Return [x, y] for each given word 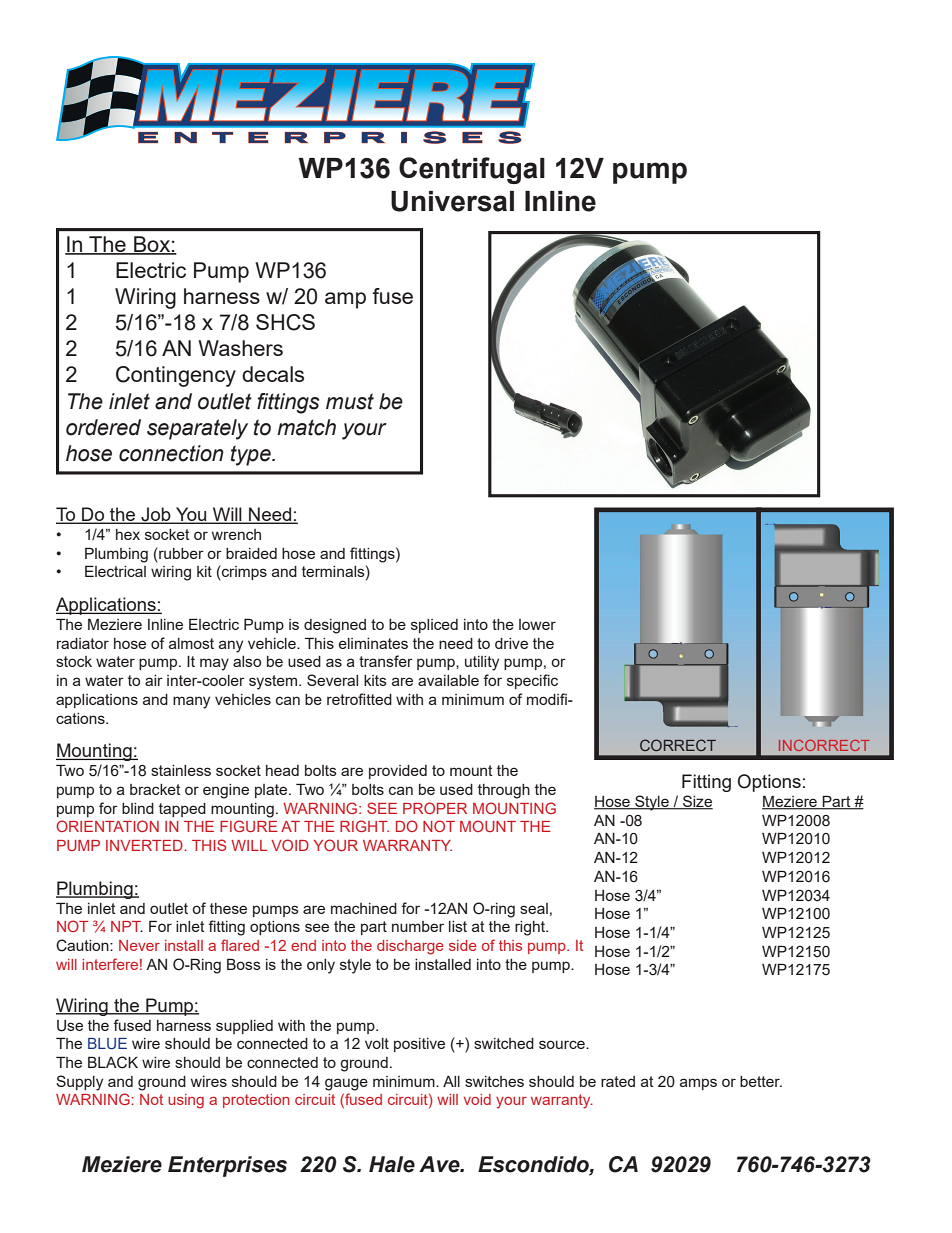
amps [698, 1084]
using [186, 1101]
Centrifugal [472, 170]
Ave [440, 1164]
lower [537, 624]
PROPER [435, 808]
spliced [434, 626]
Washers [240, 348]
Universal [452, 201]
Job [156, 515]
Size [697, 802]
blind [138, 808]
